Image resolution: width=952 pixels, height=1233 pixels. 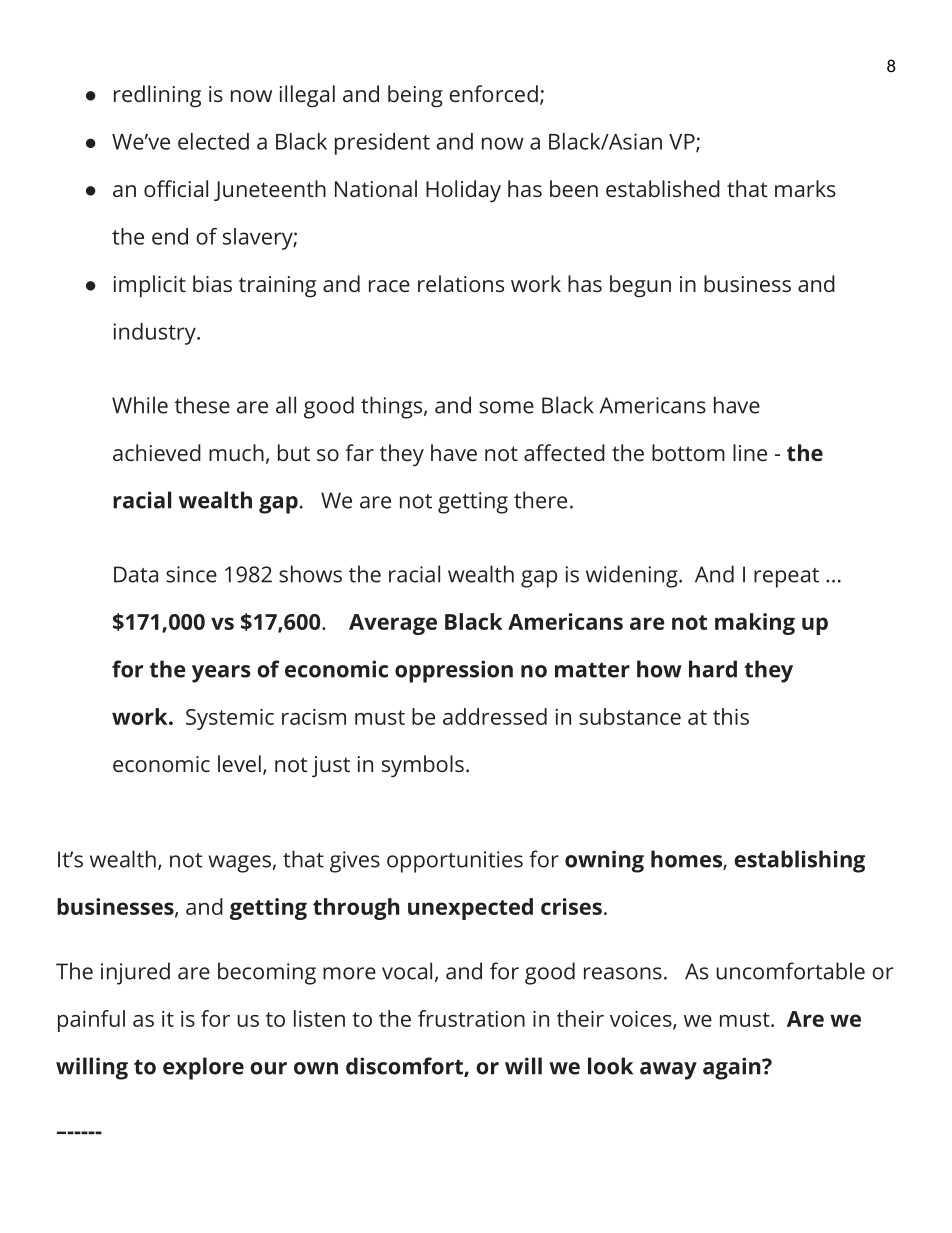 I want to click on things, so click(x=393, y=407).
